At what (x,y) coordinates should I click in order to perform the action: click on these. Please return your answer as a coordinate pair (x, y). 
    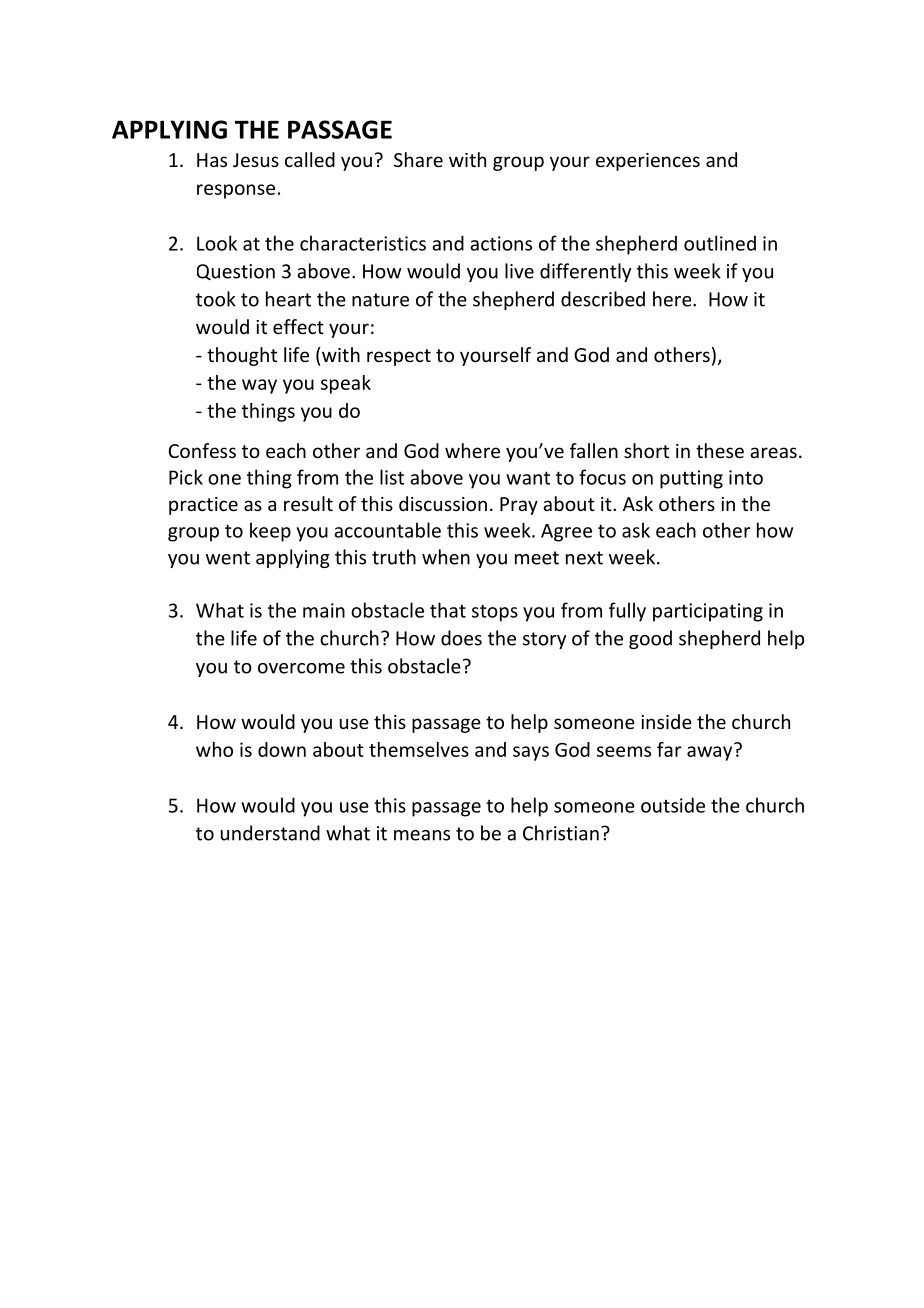
    Looking at the image, I should click on (720, 450).
